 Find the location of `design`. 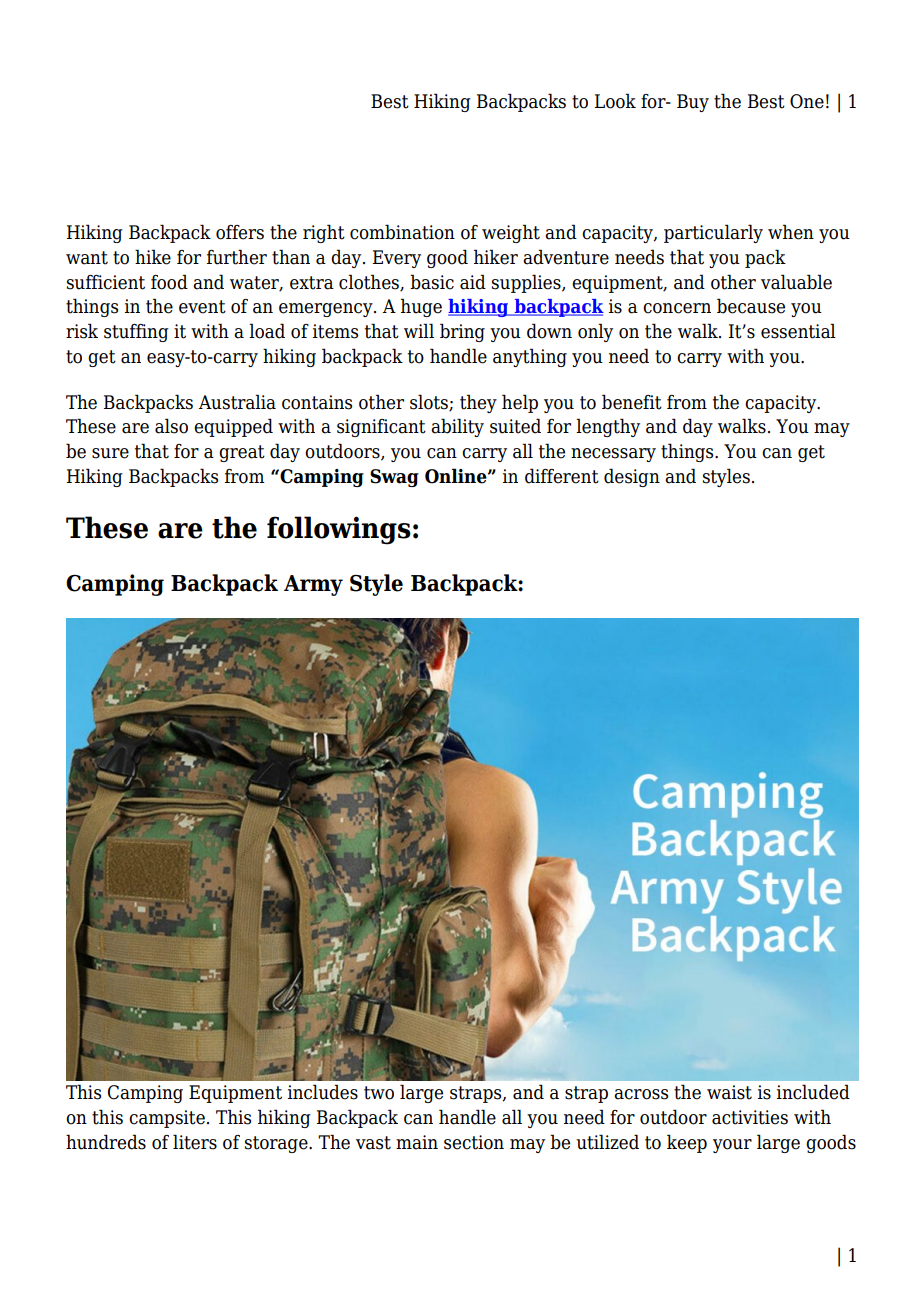

design is located at coordinates (632, 477).
